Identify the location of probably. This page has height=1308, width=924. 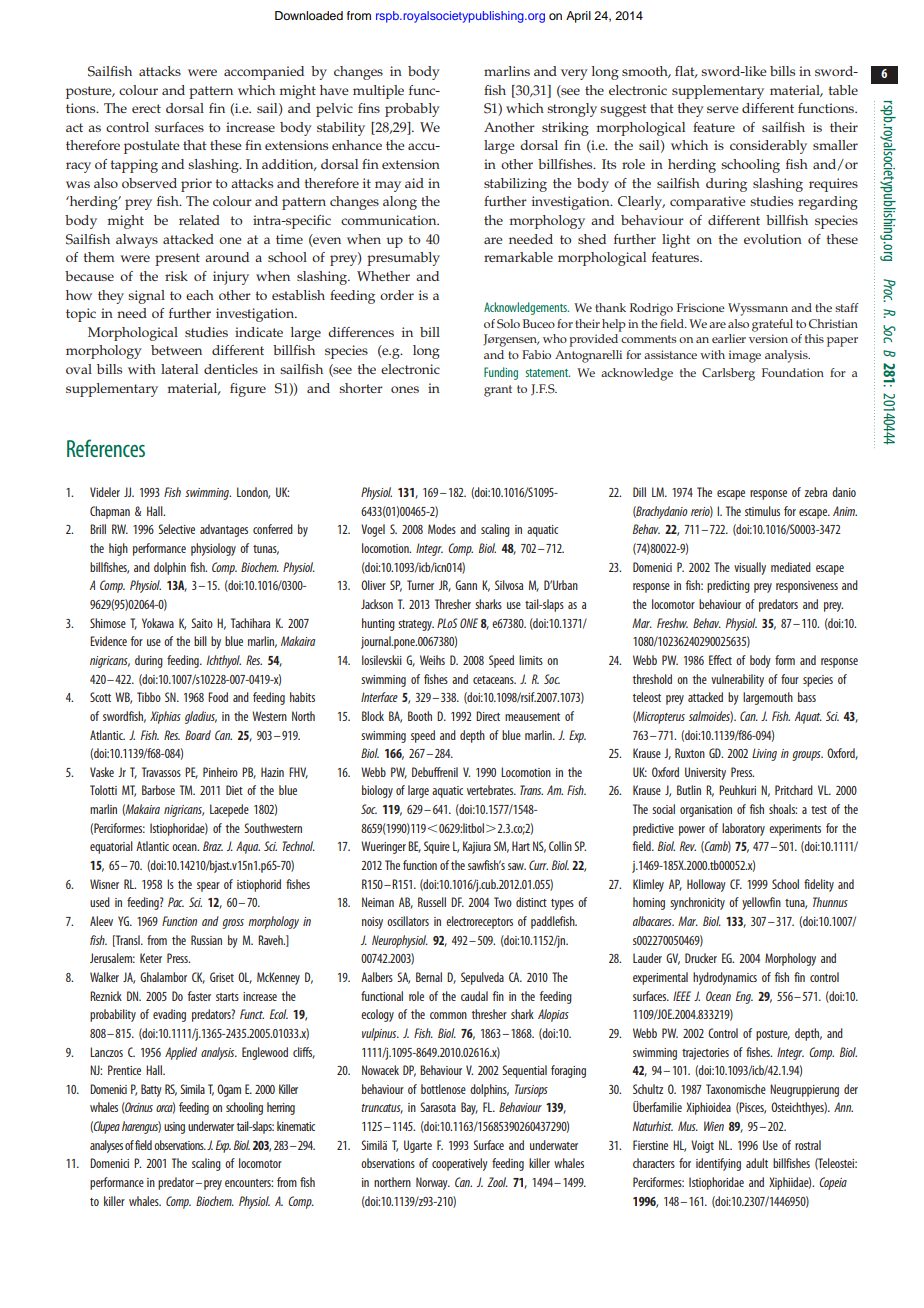
(412, 110).
